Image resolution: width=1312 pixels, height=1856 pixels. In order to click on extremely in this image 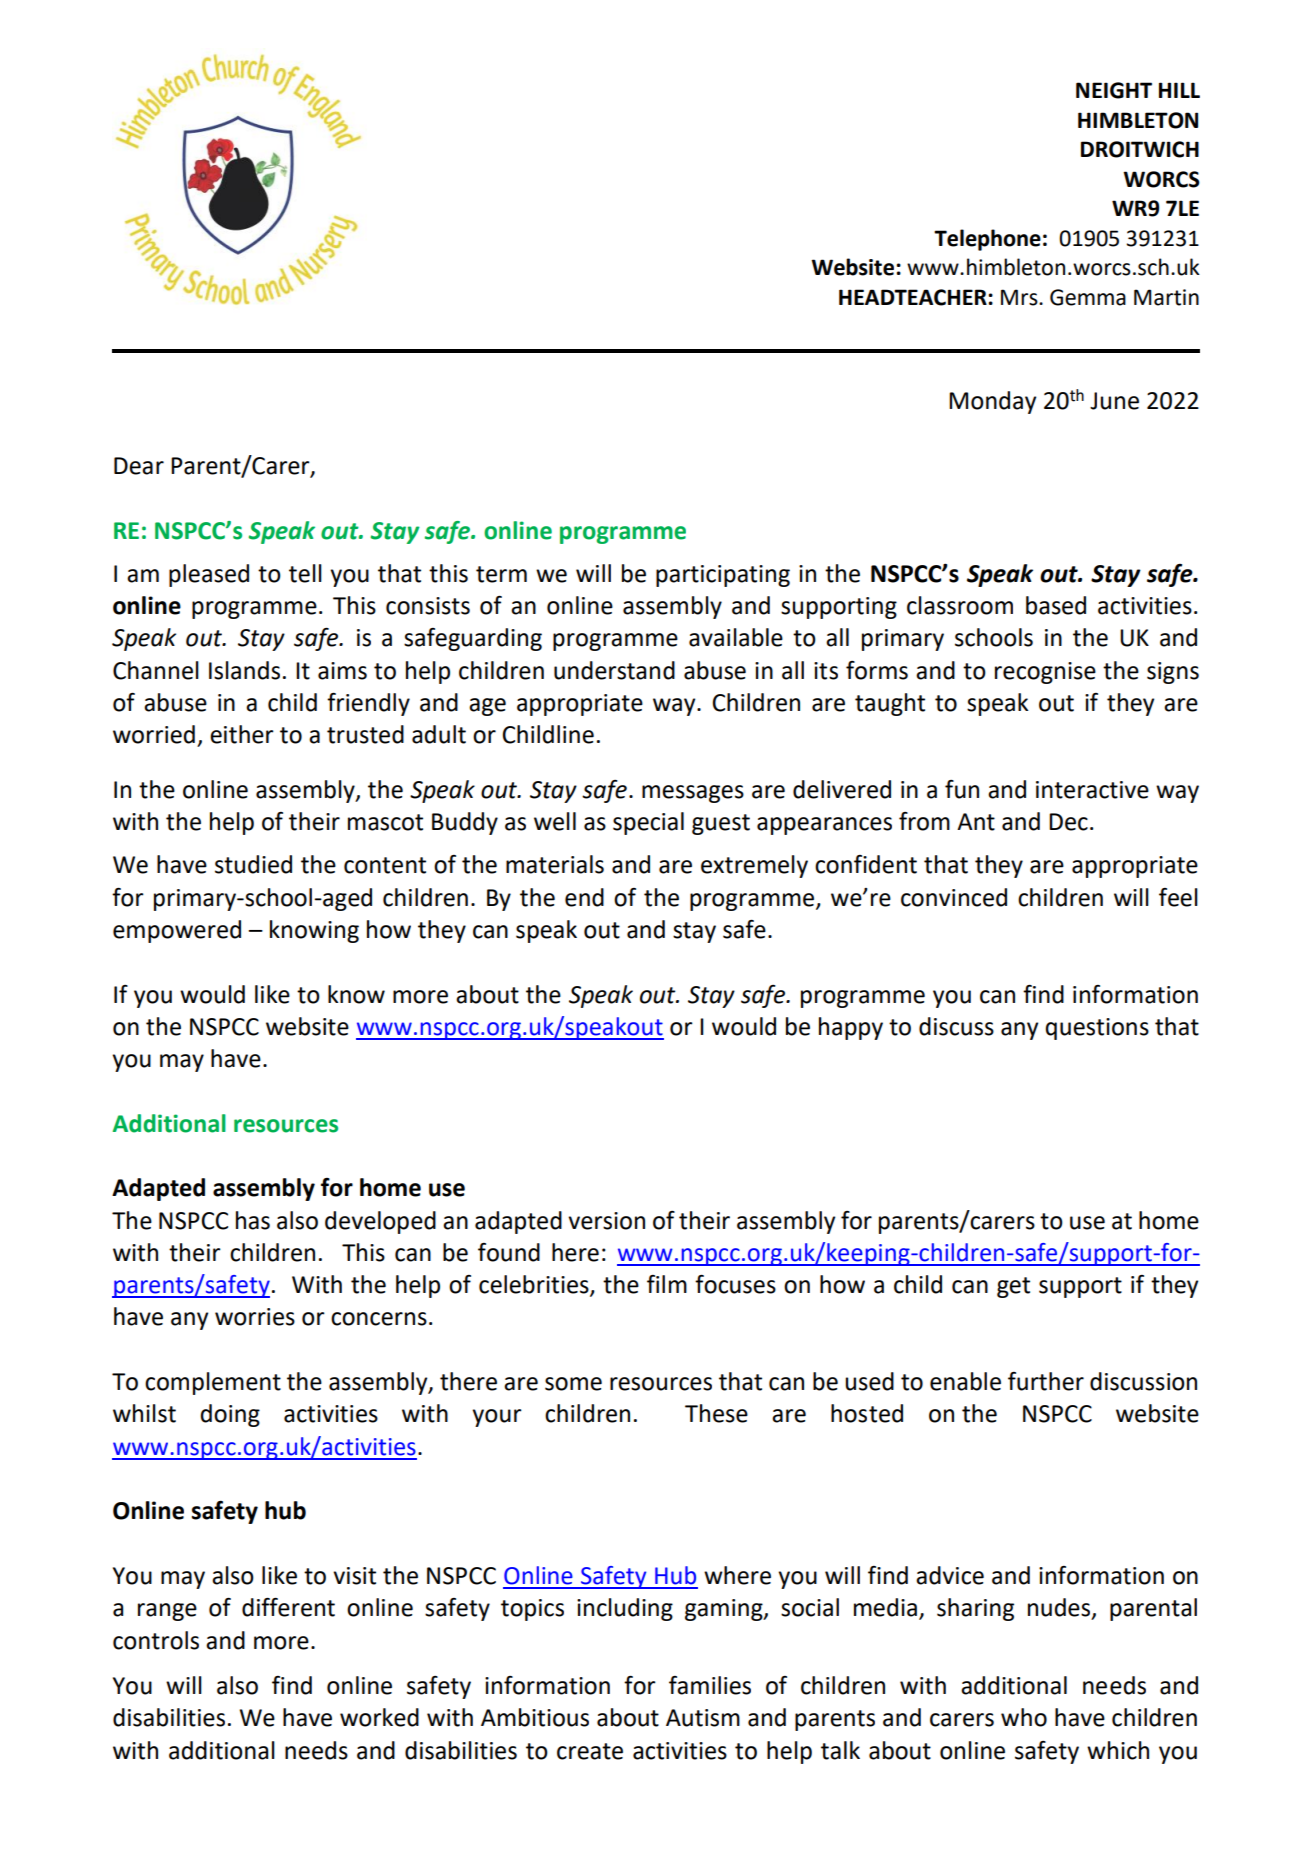, I will do `click(754, 866)`.
